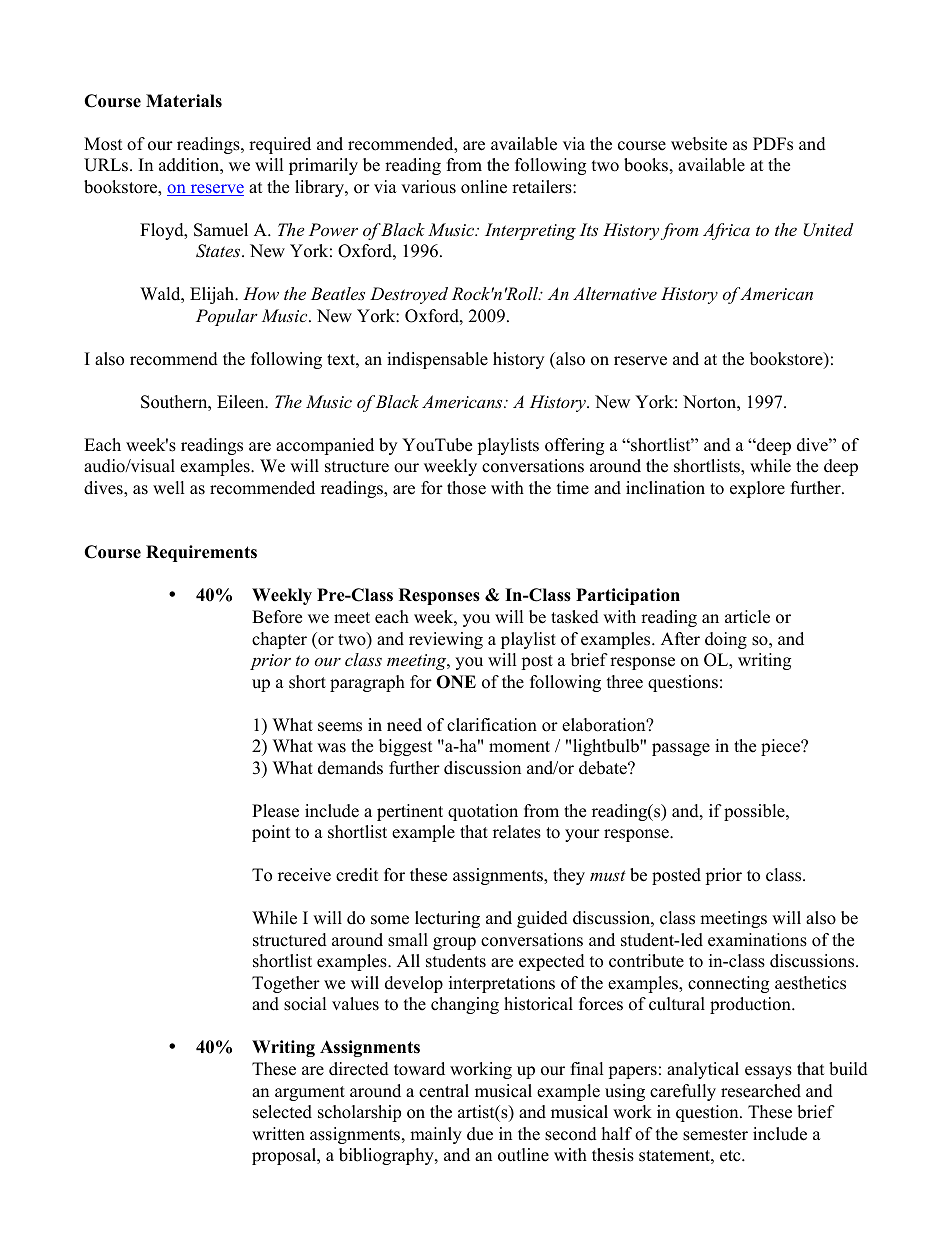 This image has height=1233, width=952. What do you see at coordinates (446, 640) in the image?
I see `reviewing` at bounding box center [446, 640].
